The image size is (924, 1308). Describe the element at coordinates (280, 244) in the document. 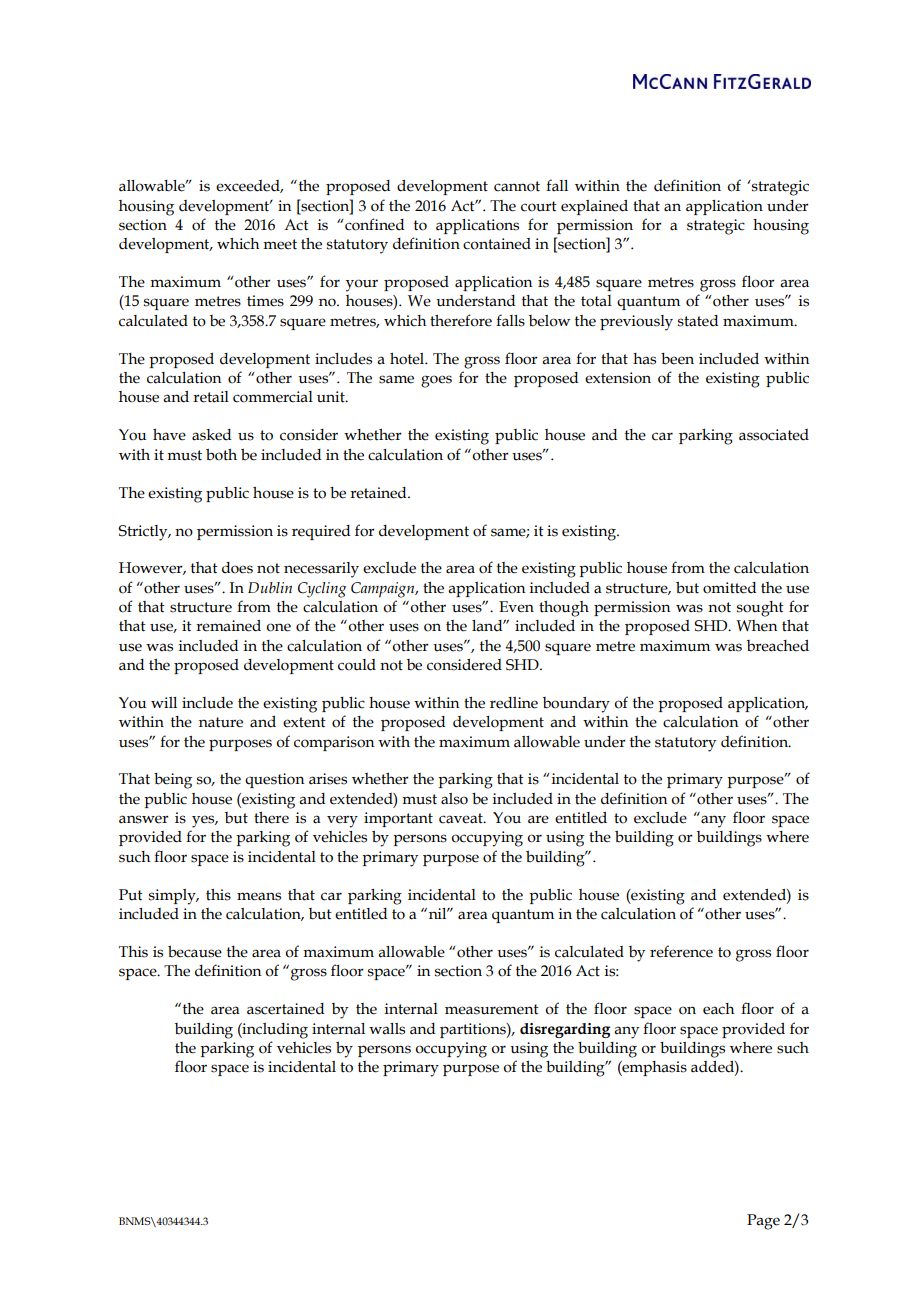

I see `meet` at that location.
